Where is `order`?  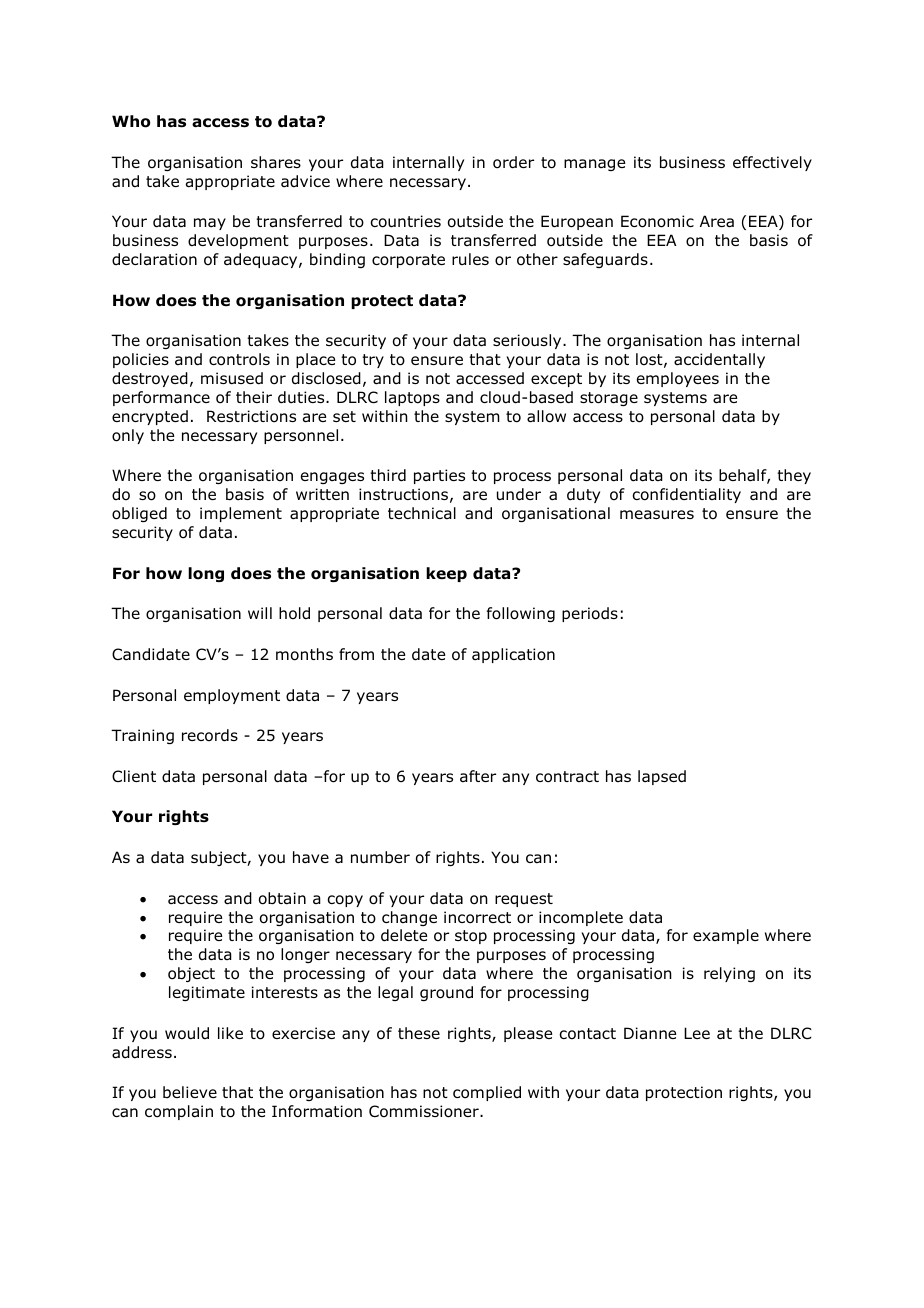 order is located at coordinates (513, 162).
